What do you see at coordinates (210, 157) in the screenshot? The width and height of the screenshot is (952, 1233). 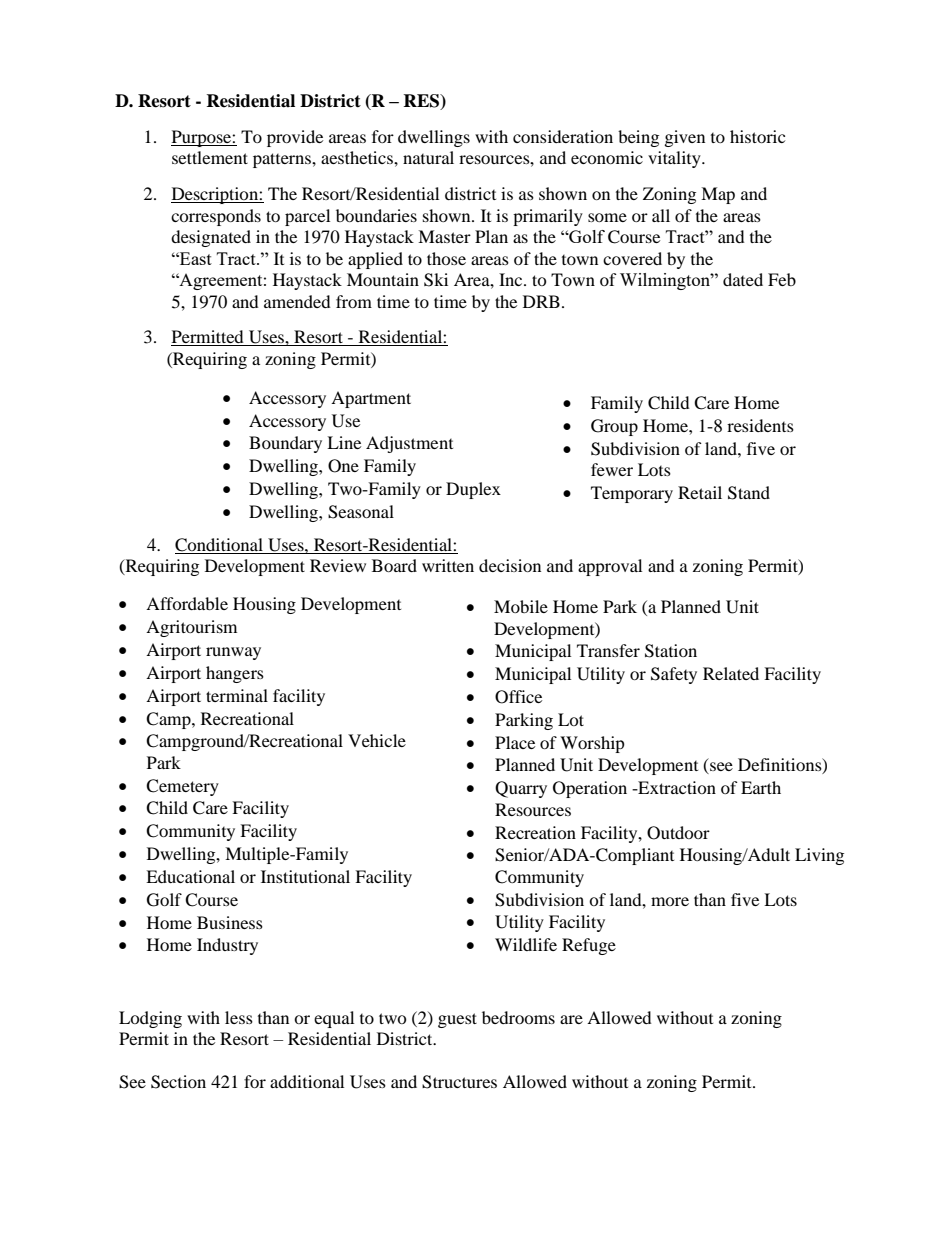 I see `settlement` at bounding box center [210, 157].
